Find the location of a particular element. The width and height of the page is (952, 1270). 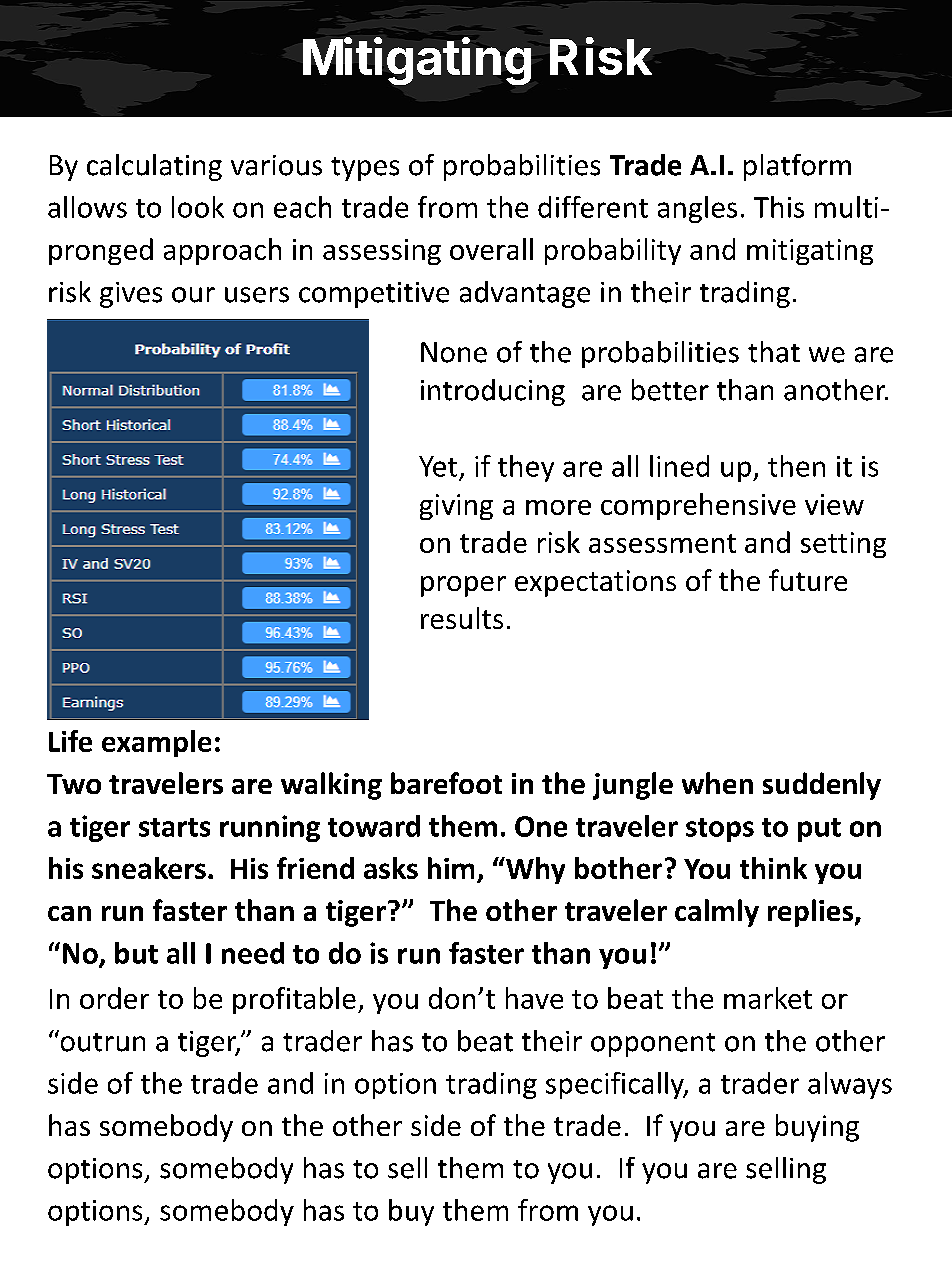

overall is located at coordinates (491, 249).
